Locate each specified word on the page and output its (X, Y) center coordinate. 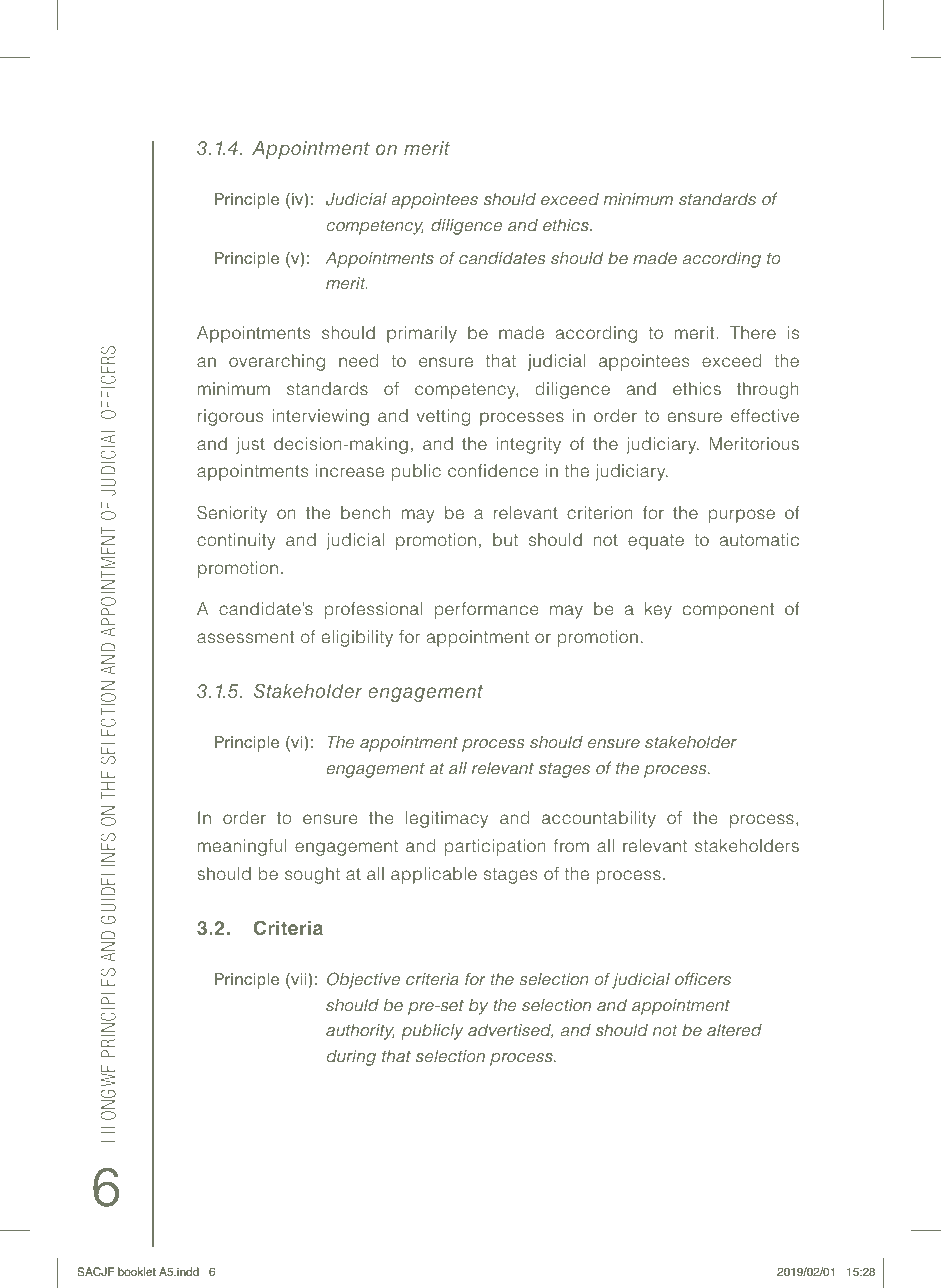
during (351, 1058)
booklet (137, 1271)
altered (734, 1030)
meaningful (242, 847)
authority (360, 1032)
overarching (277, 362)
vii (297, 980)
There (753, 332)
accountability (599, 819)
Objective (363, 980)
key (658, 610)
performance (486, 610)
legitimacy (447, 819)
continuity (236, 541)
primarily (422, 334)
